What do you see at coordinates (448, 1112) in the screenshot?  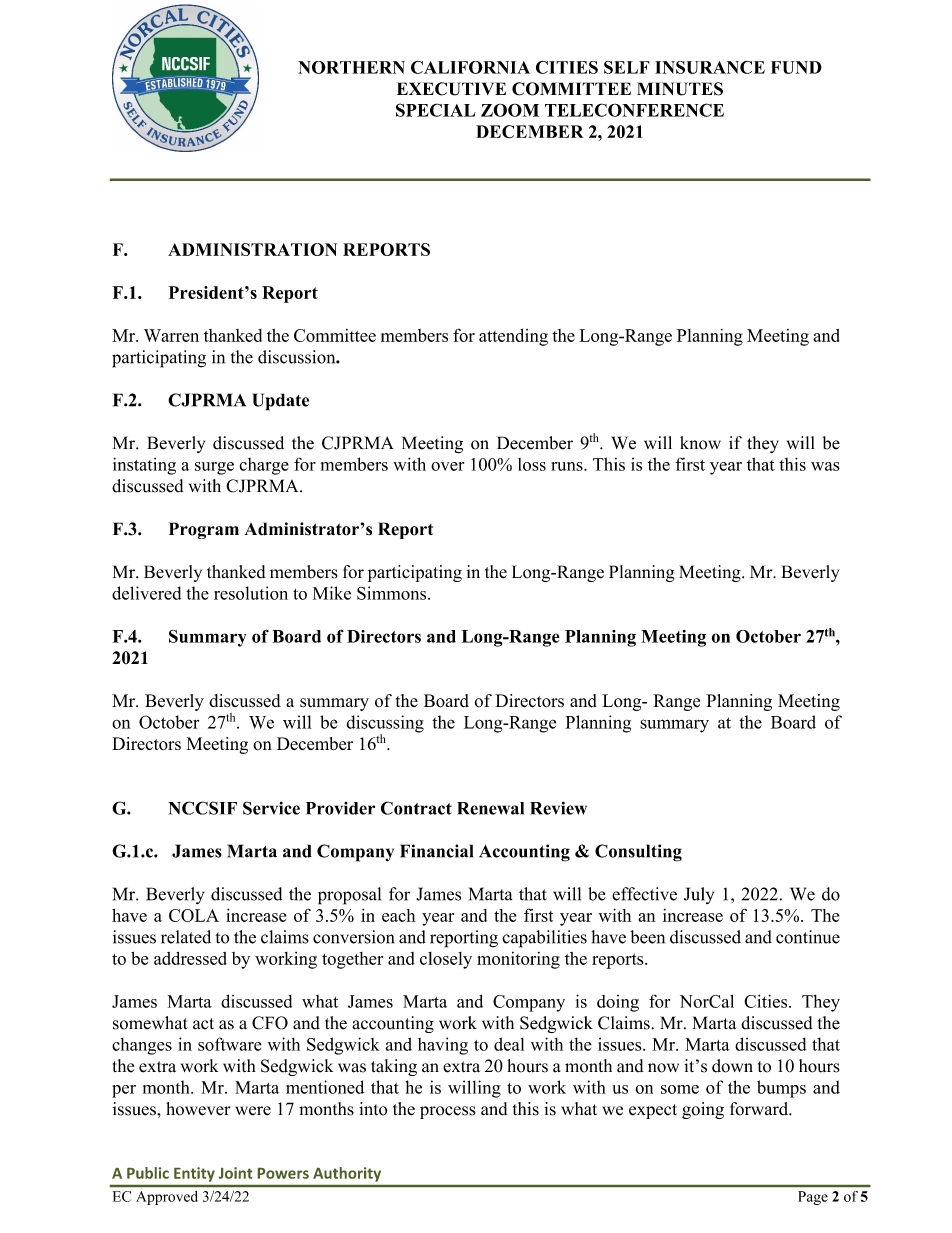 I see `process` at bounding box center [448, 1112].
